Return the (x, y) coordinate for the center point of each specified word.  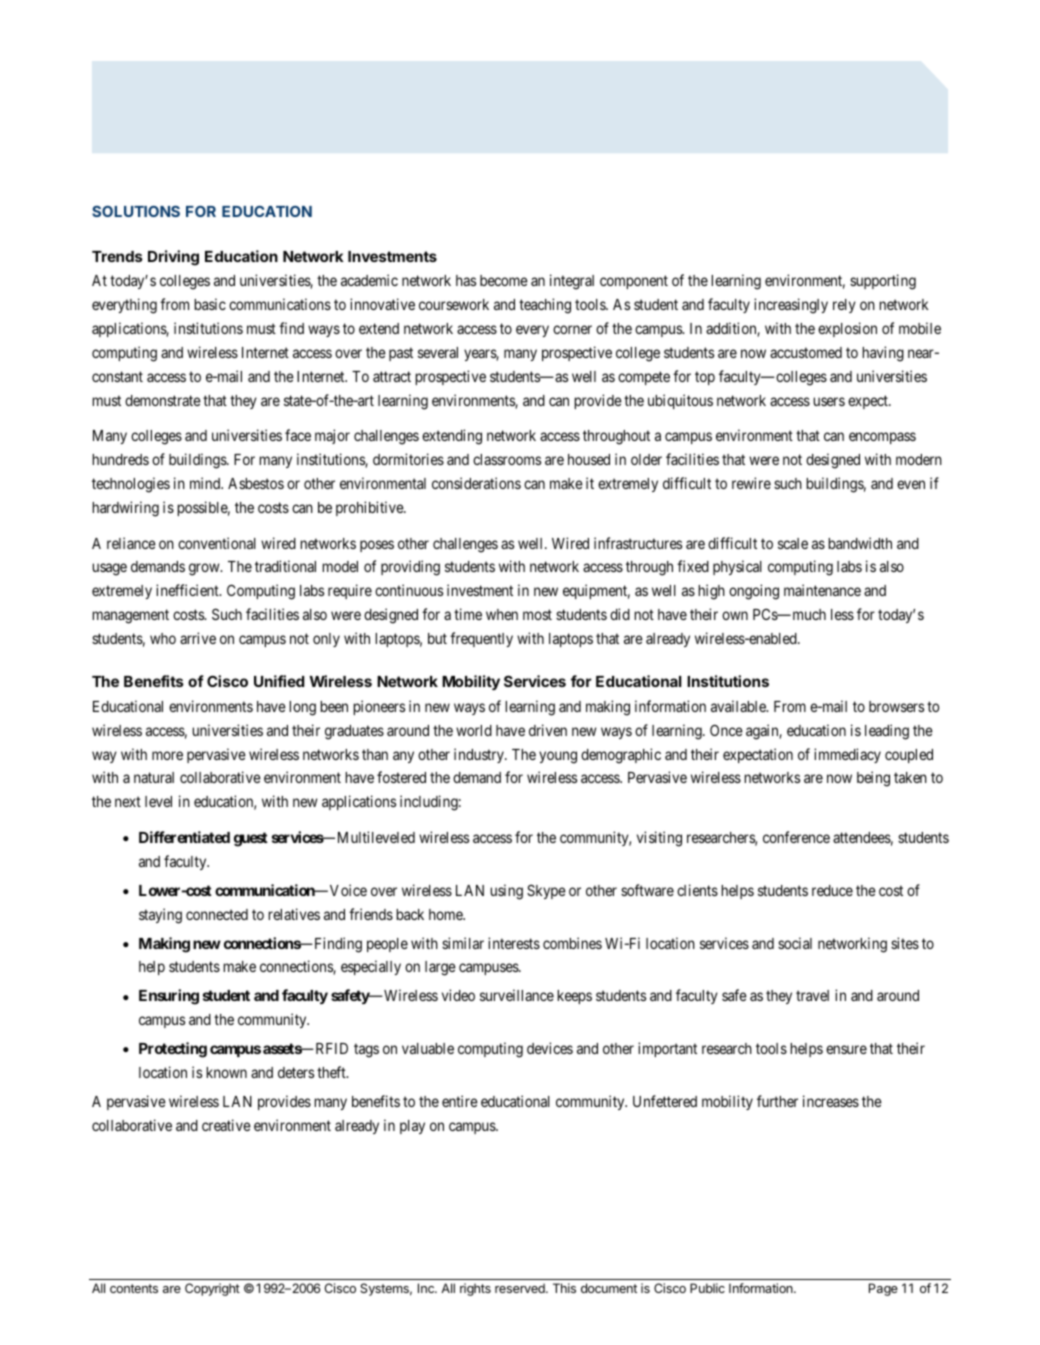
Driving (173, 258)
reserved (521, 1288)
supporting (883, 282)
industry (480, 755)
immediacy (847, 755)
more (167, 755)
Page (883, 1289)
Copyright (212, 1289)
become (504, 280)
